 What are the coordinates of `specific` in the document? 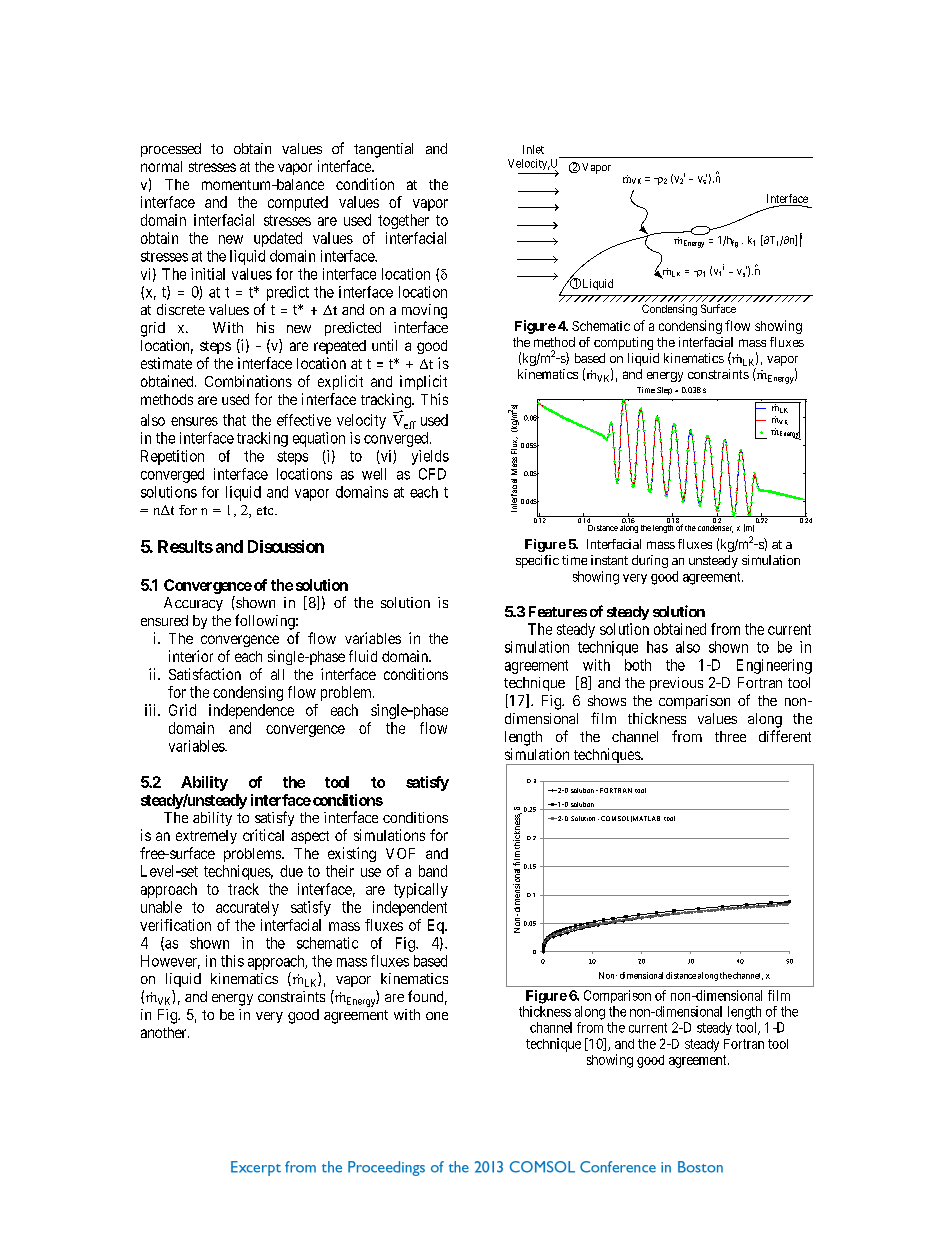 It's located at (537, 561).
